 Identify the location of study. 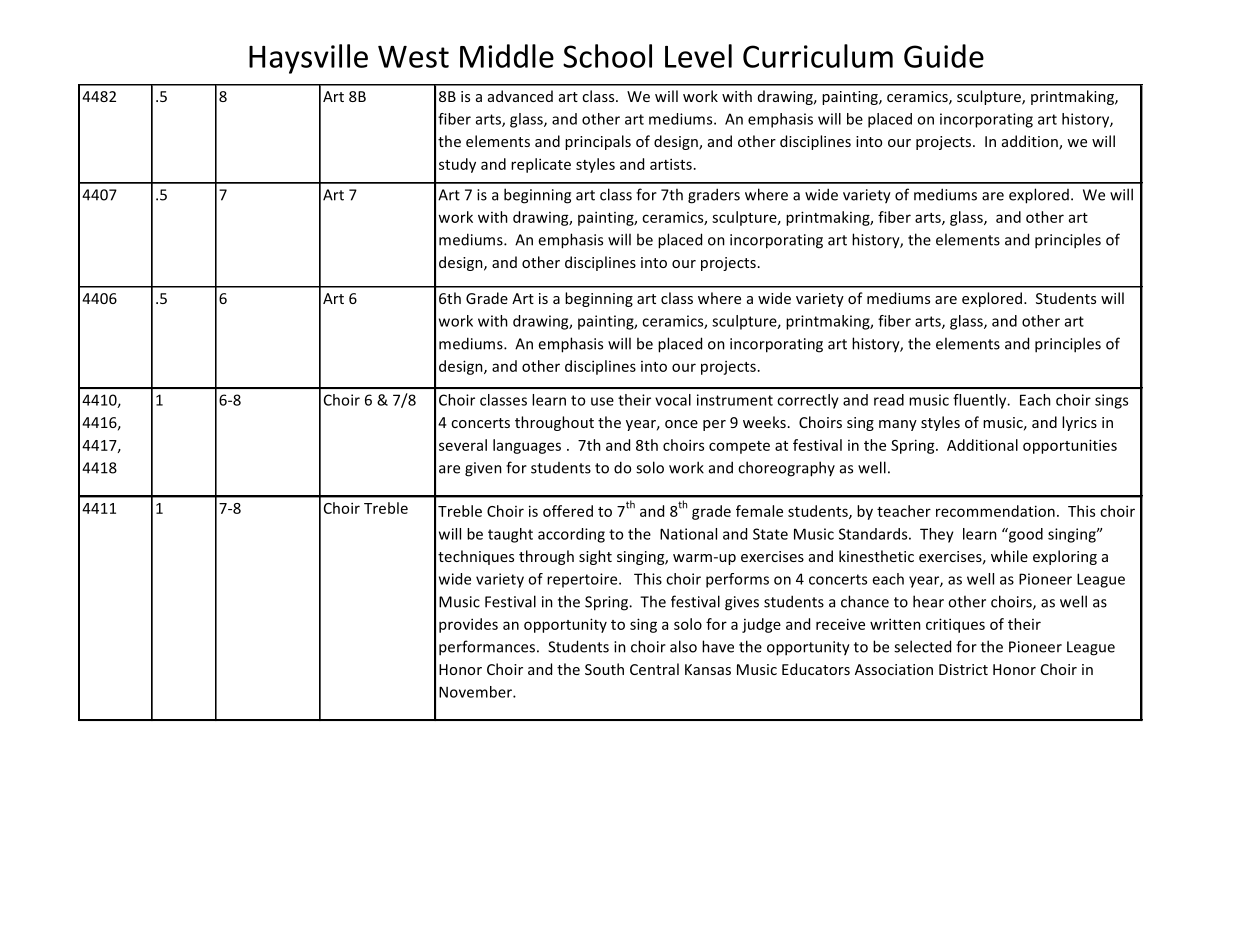
(457, 165).
